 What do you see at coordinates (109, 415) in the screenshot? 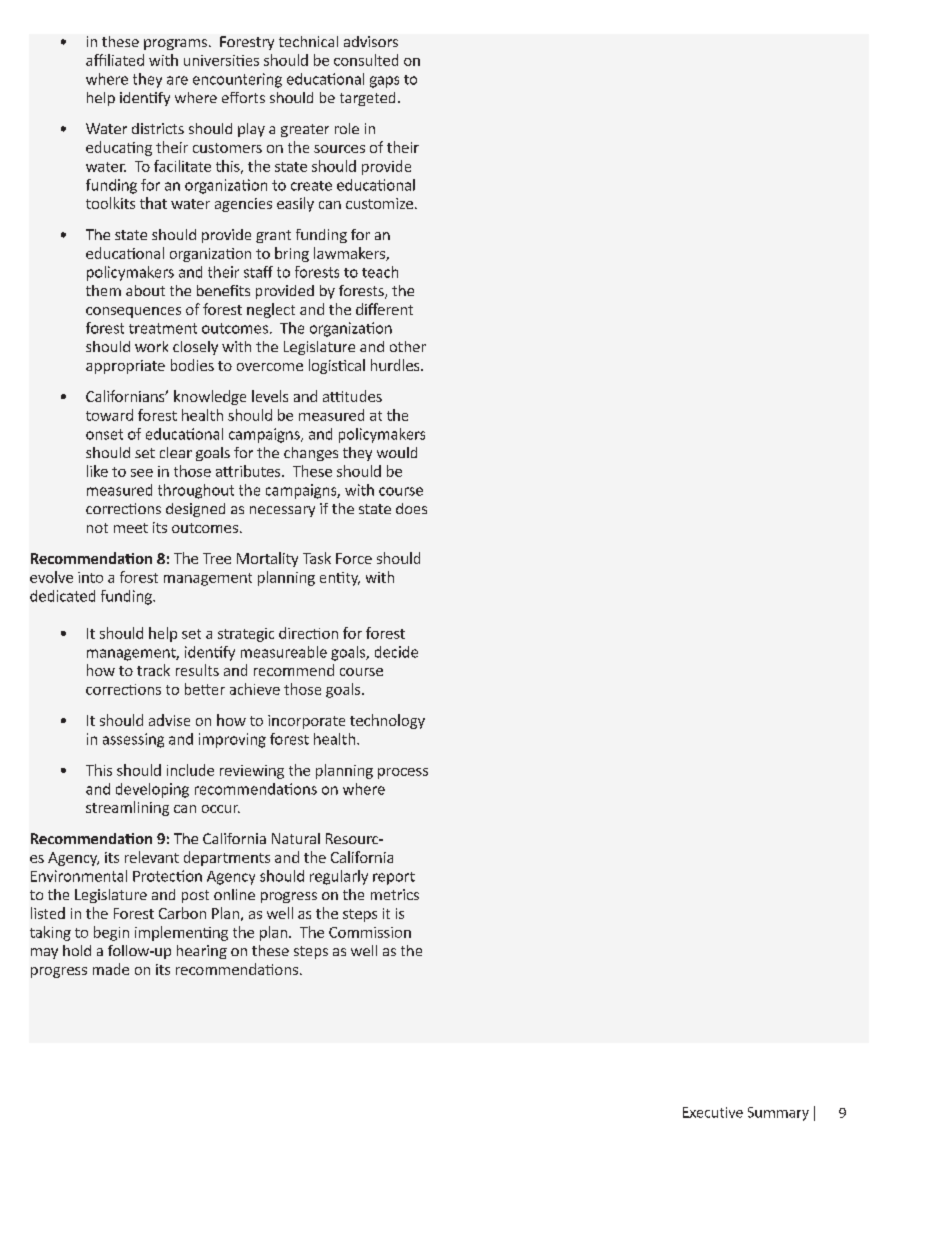
I see `toward` at bounding box center [109, 415].
